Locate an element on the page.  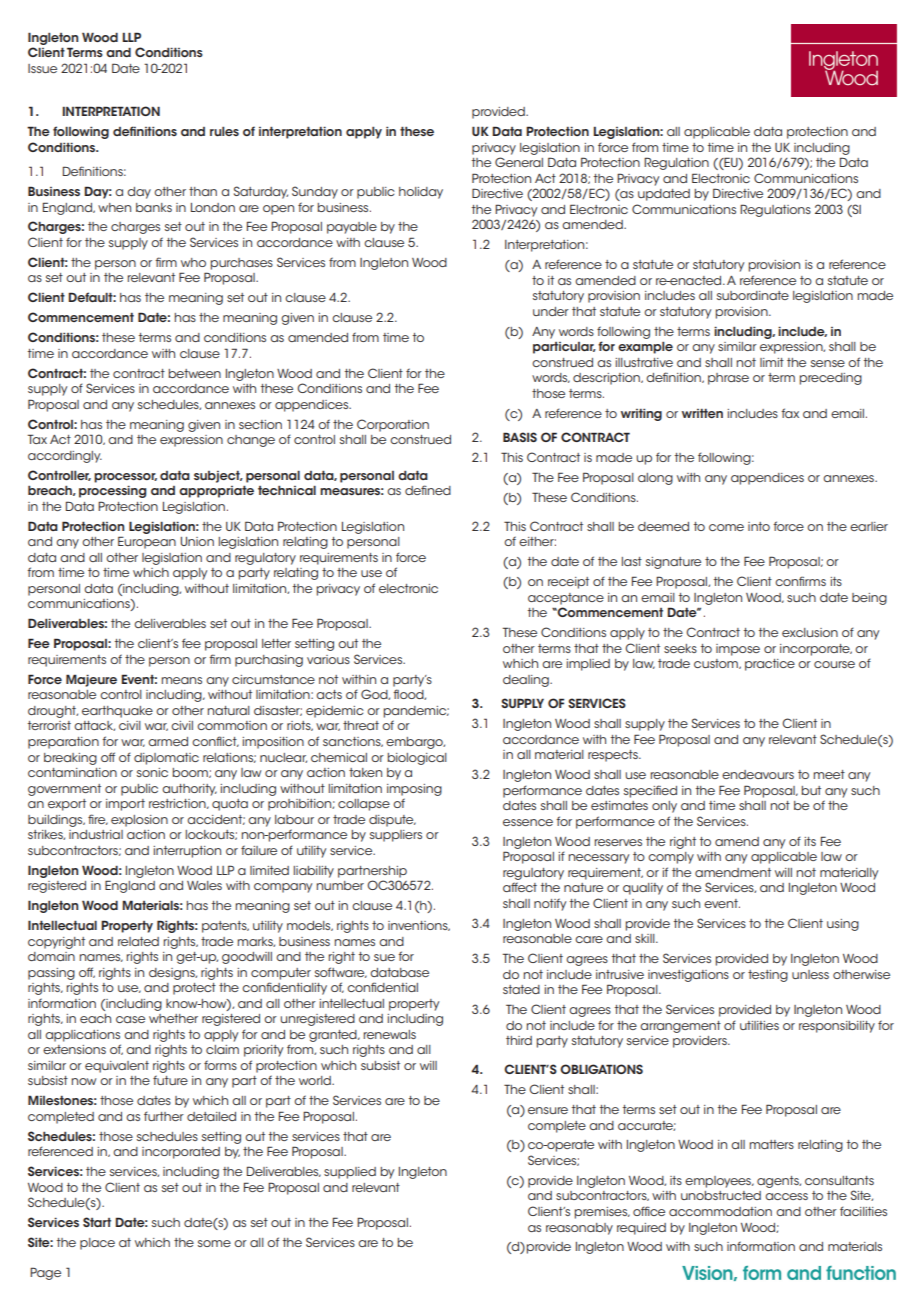
General is located at coordinates (519, 162).
